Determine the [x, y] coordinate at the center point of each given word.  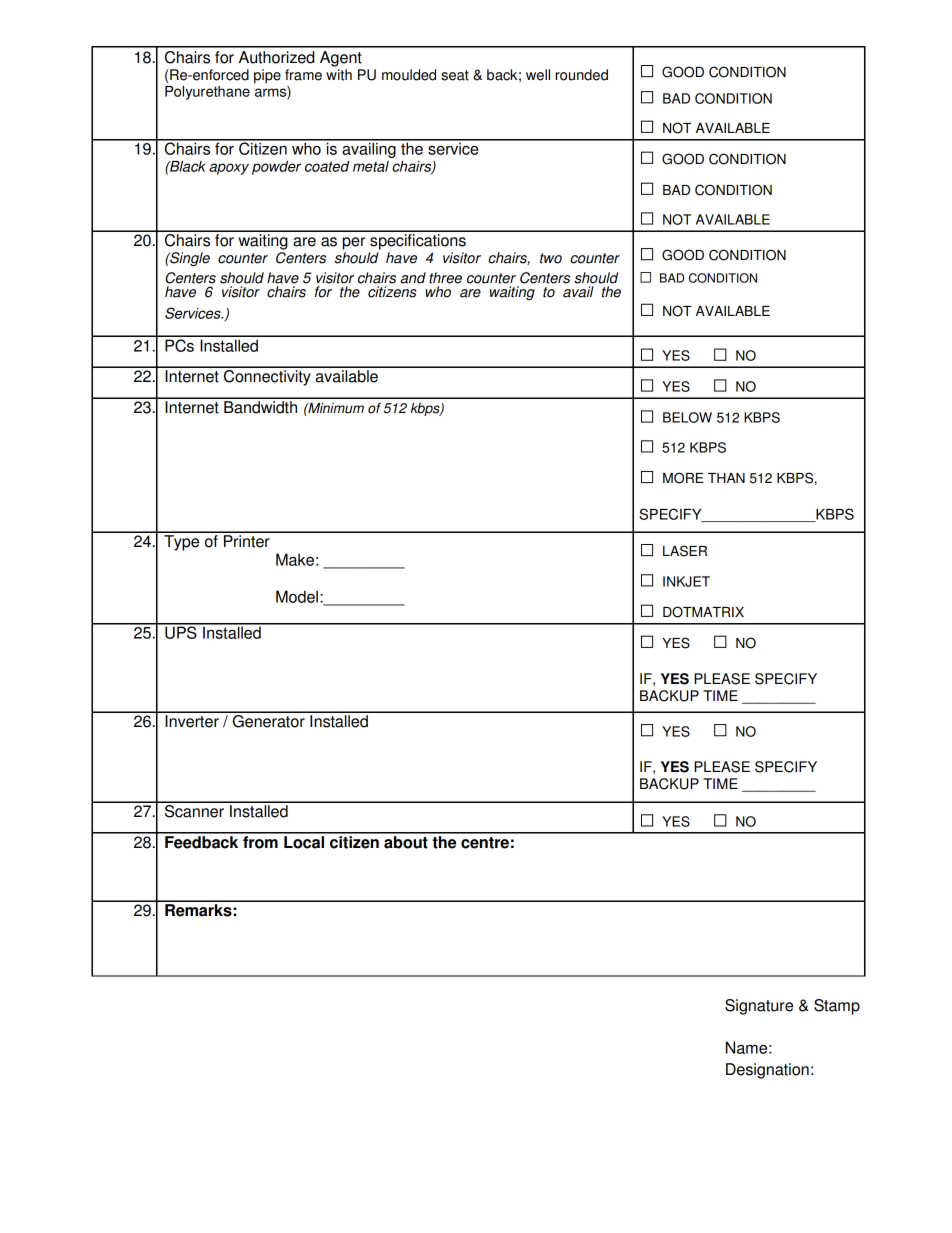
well [538, 75]
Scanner [194, 810]
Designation [767, 1071]
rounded [582, 75]
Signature [759, 1007]
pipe [267, 76]
